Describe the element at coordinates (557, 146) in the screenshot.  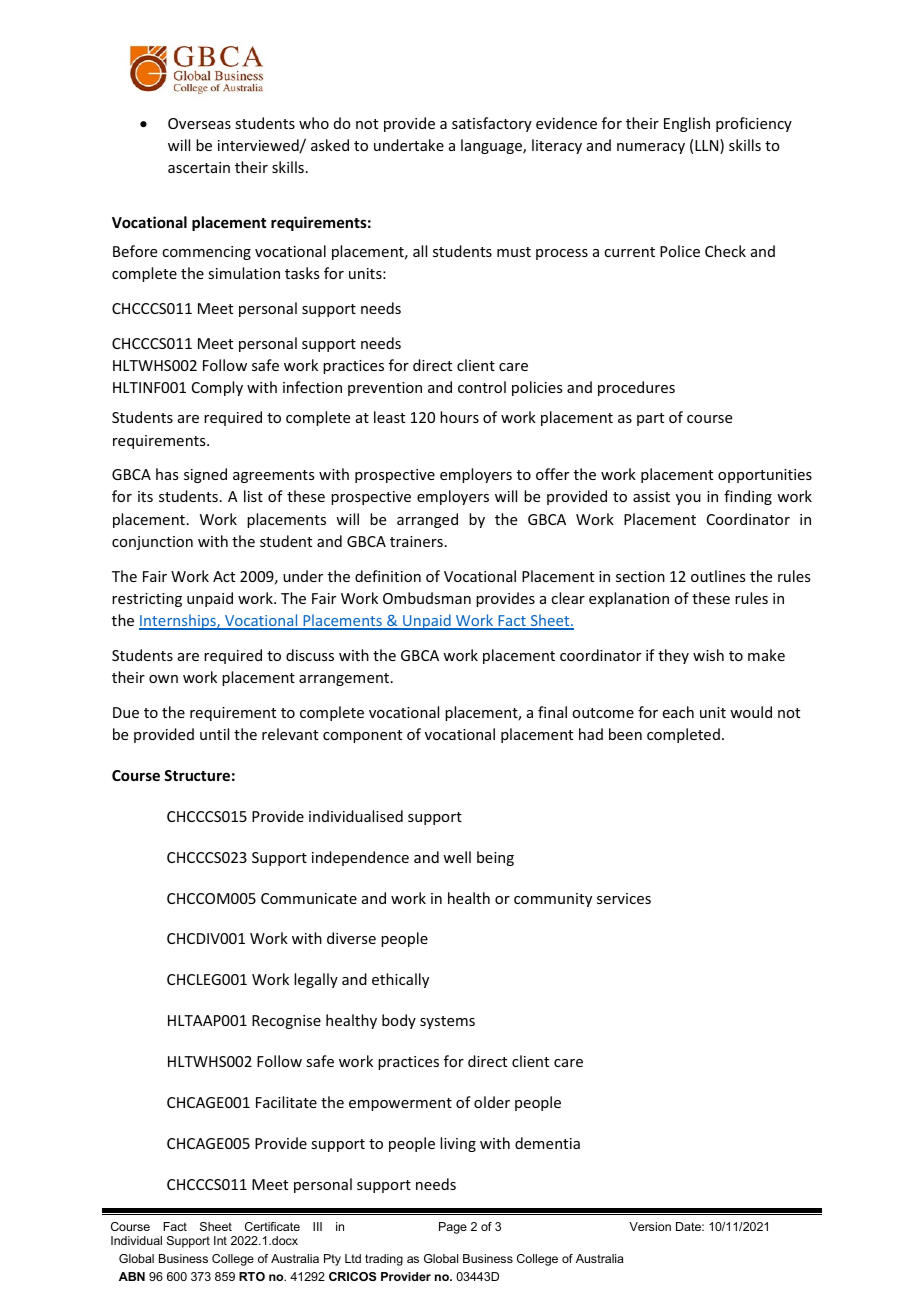
I see `literacy` at that location.
